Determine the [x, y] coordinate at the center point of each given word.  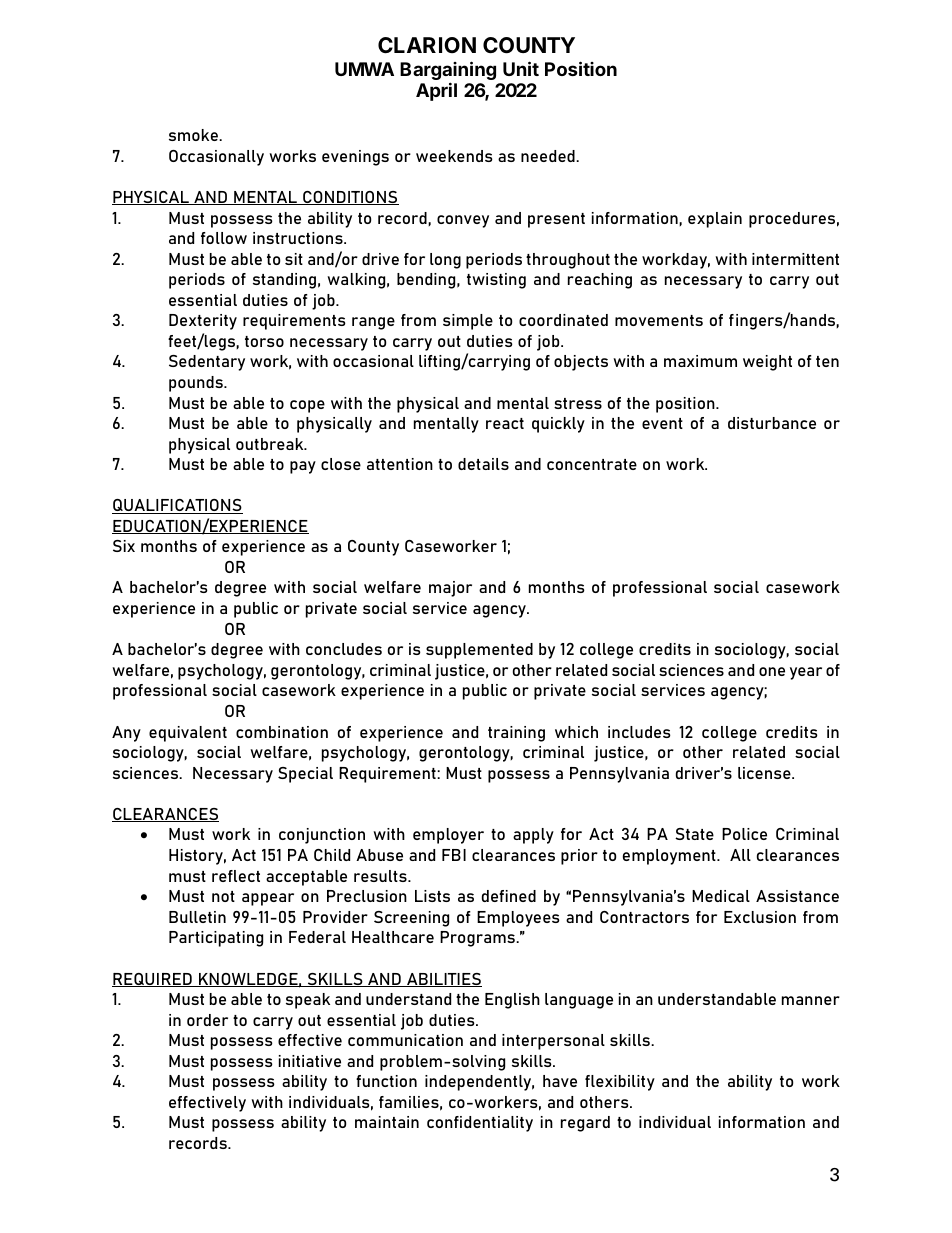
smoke [194, 135]
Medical [721, 896]
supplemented [479, 651]
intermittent [795, 259]
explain [715, 220]
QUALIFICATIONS [177, 506]
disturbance [772, 423]
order [207, 1020]
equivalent [188, 734]
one [772, 671]
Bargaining [448, 72]
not [223, 896]
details [483, 464]
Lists [432, 896]
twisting [496, 281]
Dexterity [203, 322]
